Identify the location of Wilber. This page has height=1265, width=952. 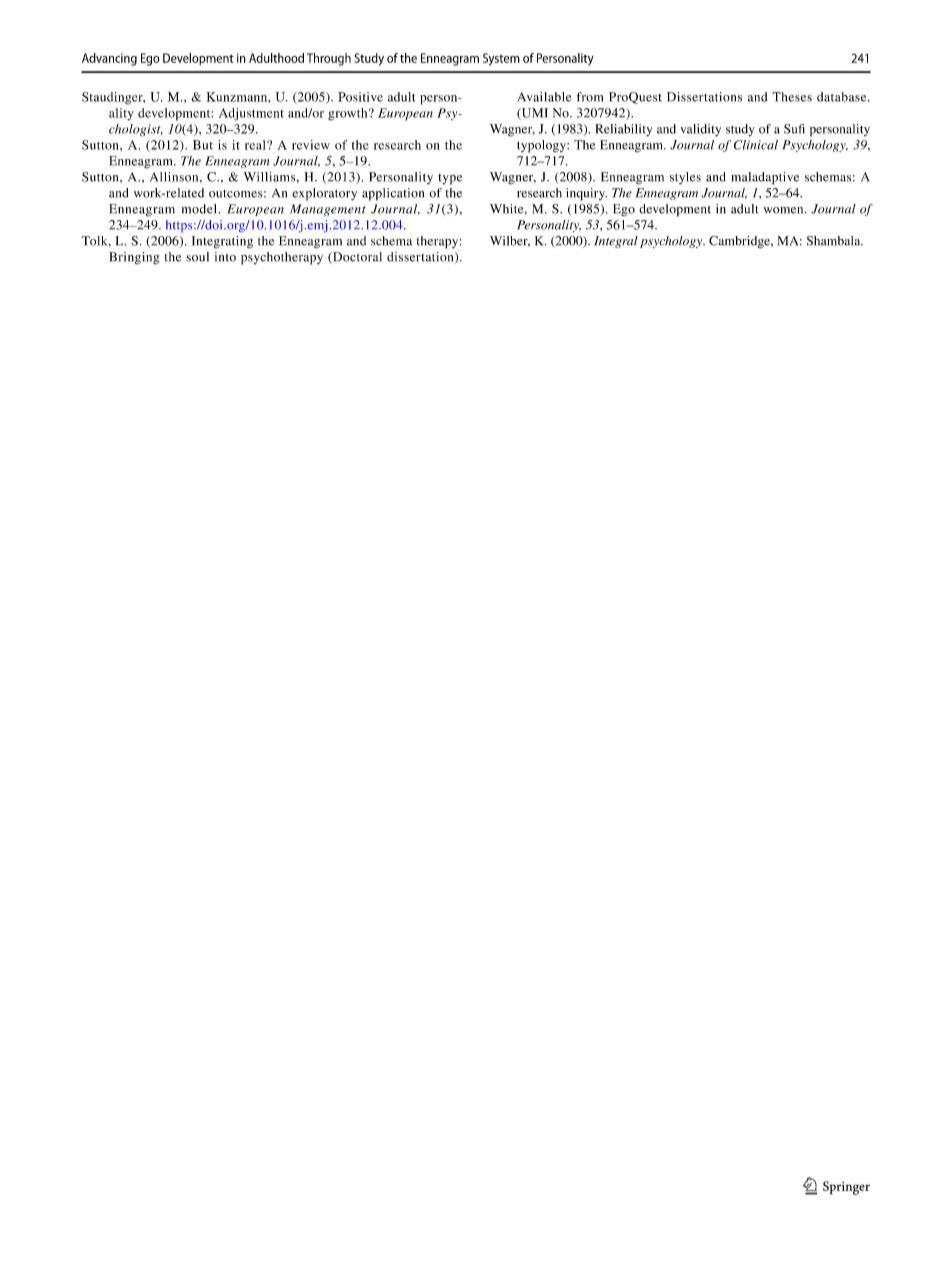
(510, 241).
